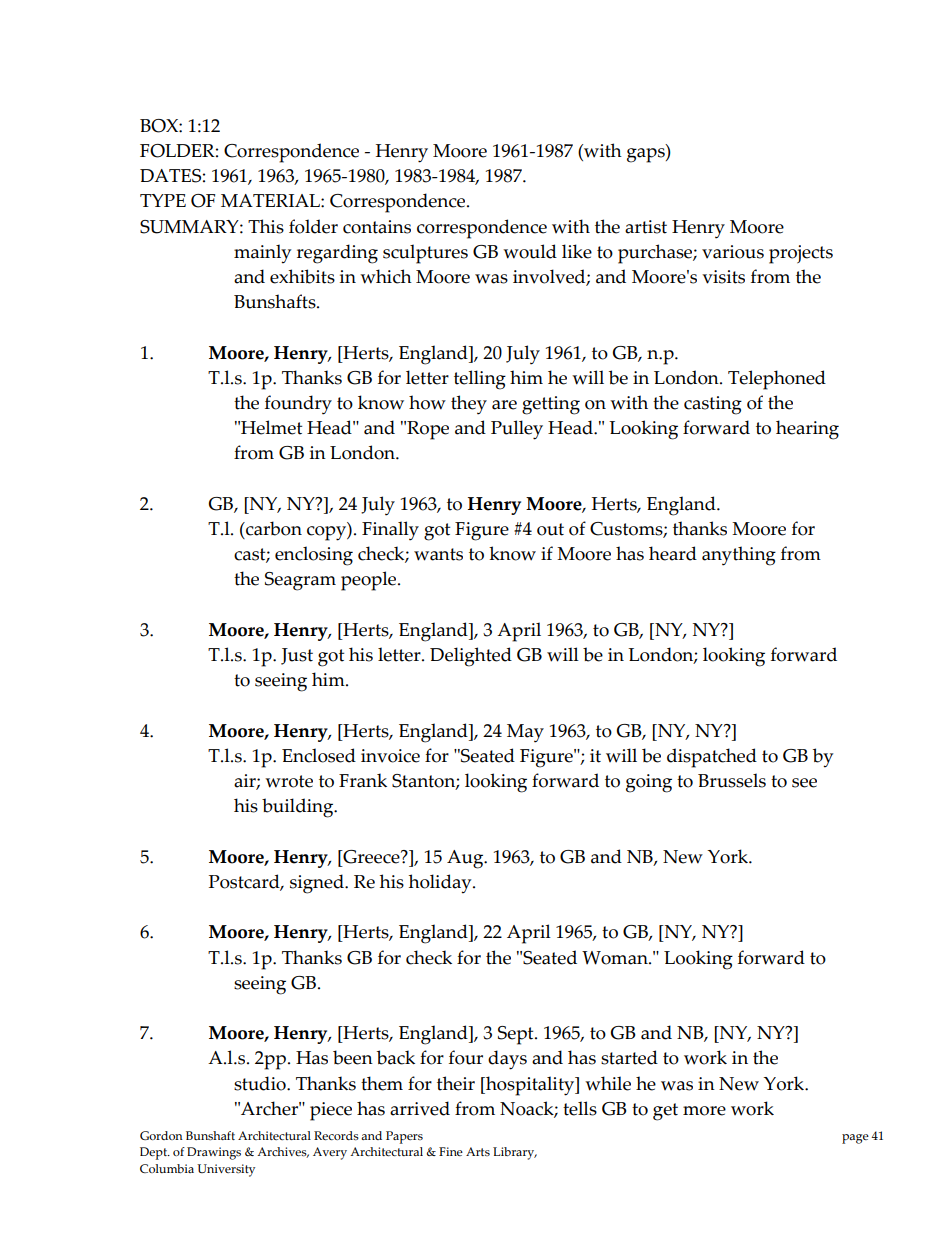  I want to click on Brussels, so click(732, 780).
